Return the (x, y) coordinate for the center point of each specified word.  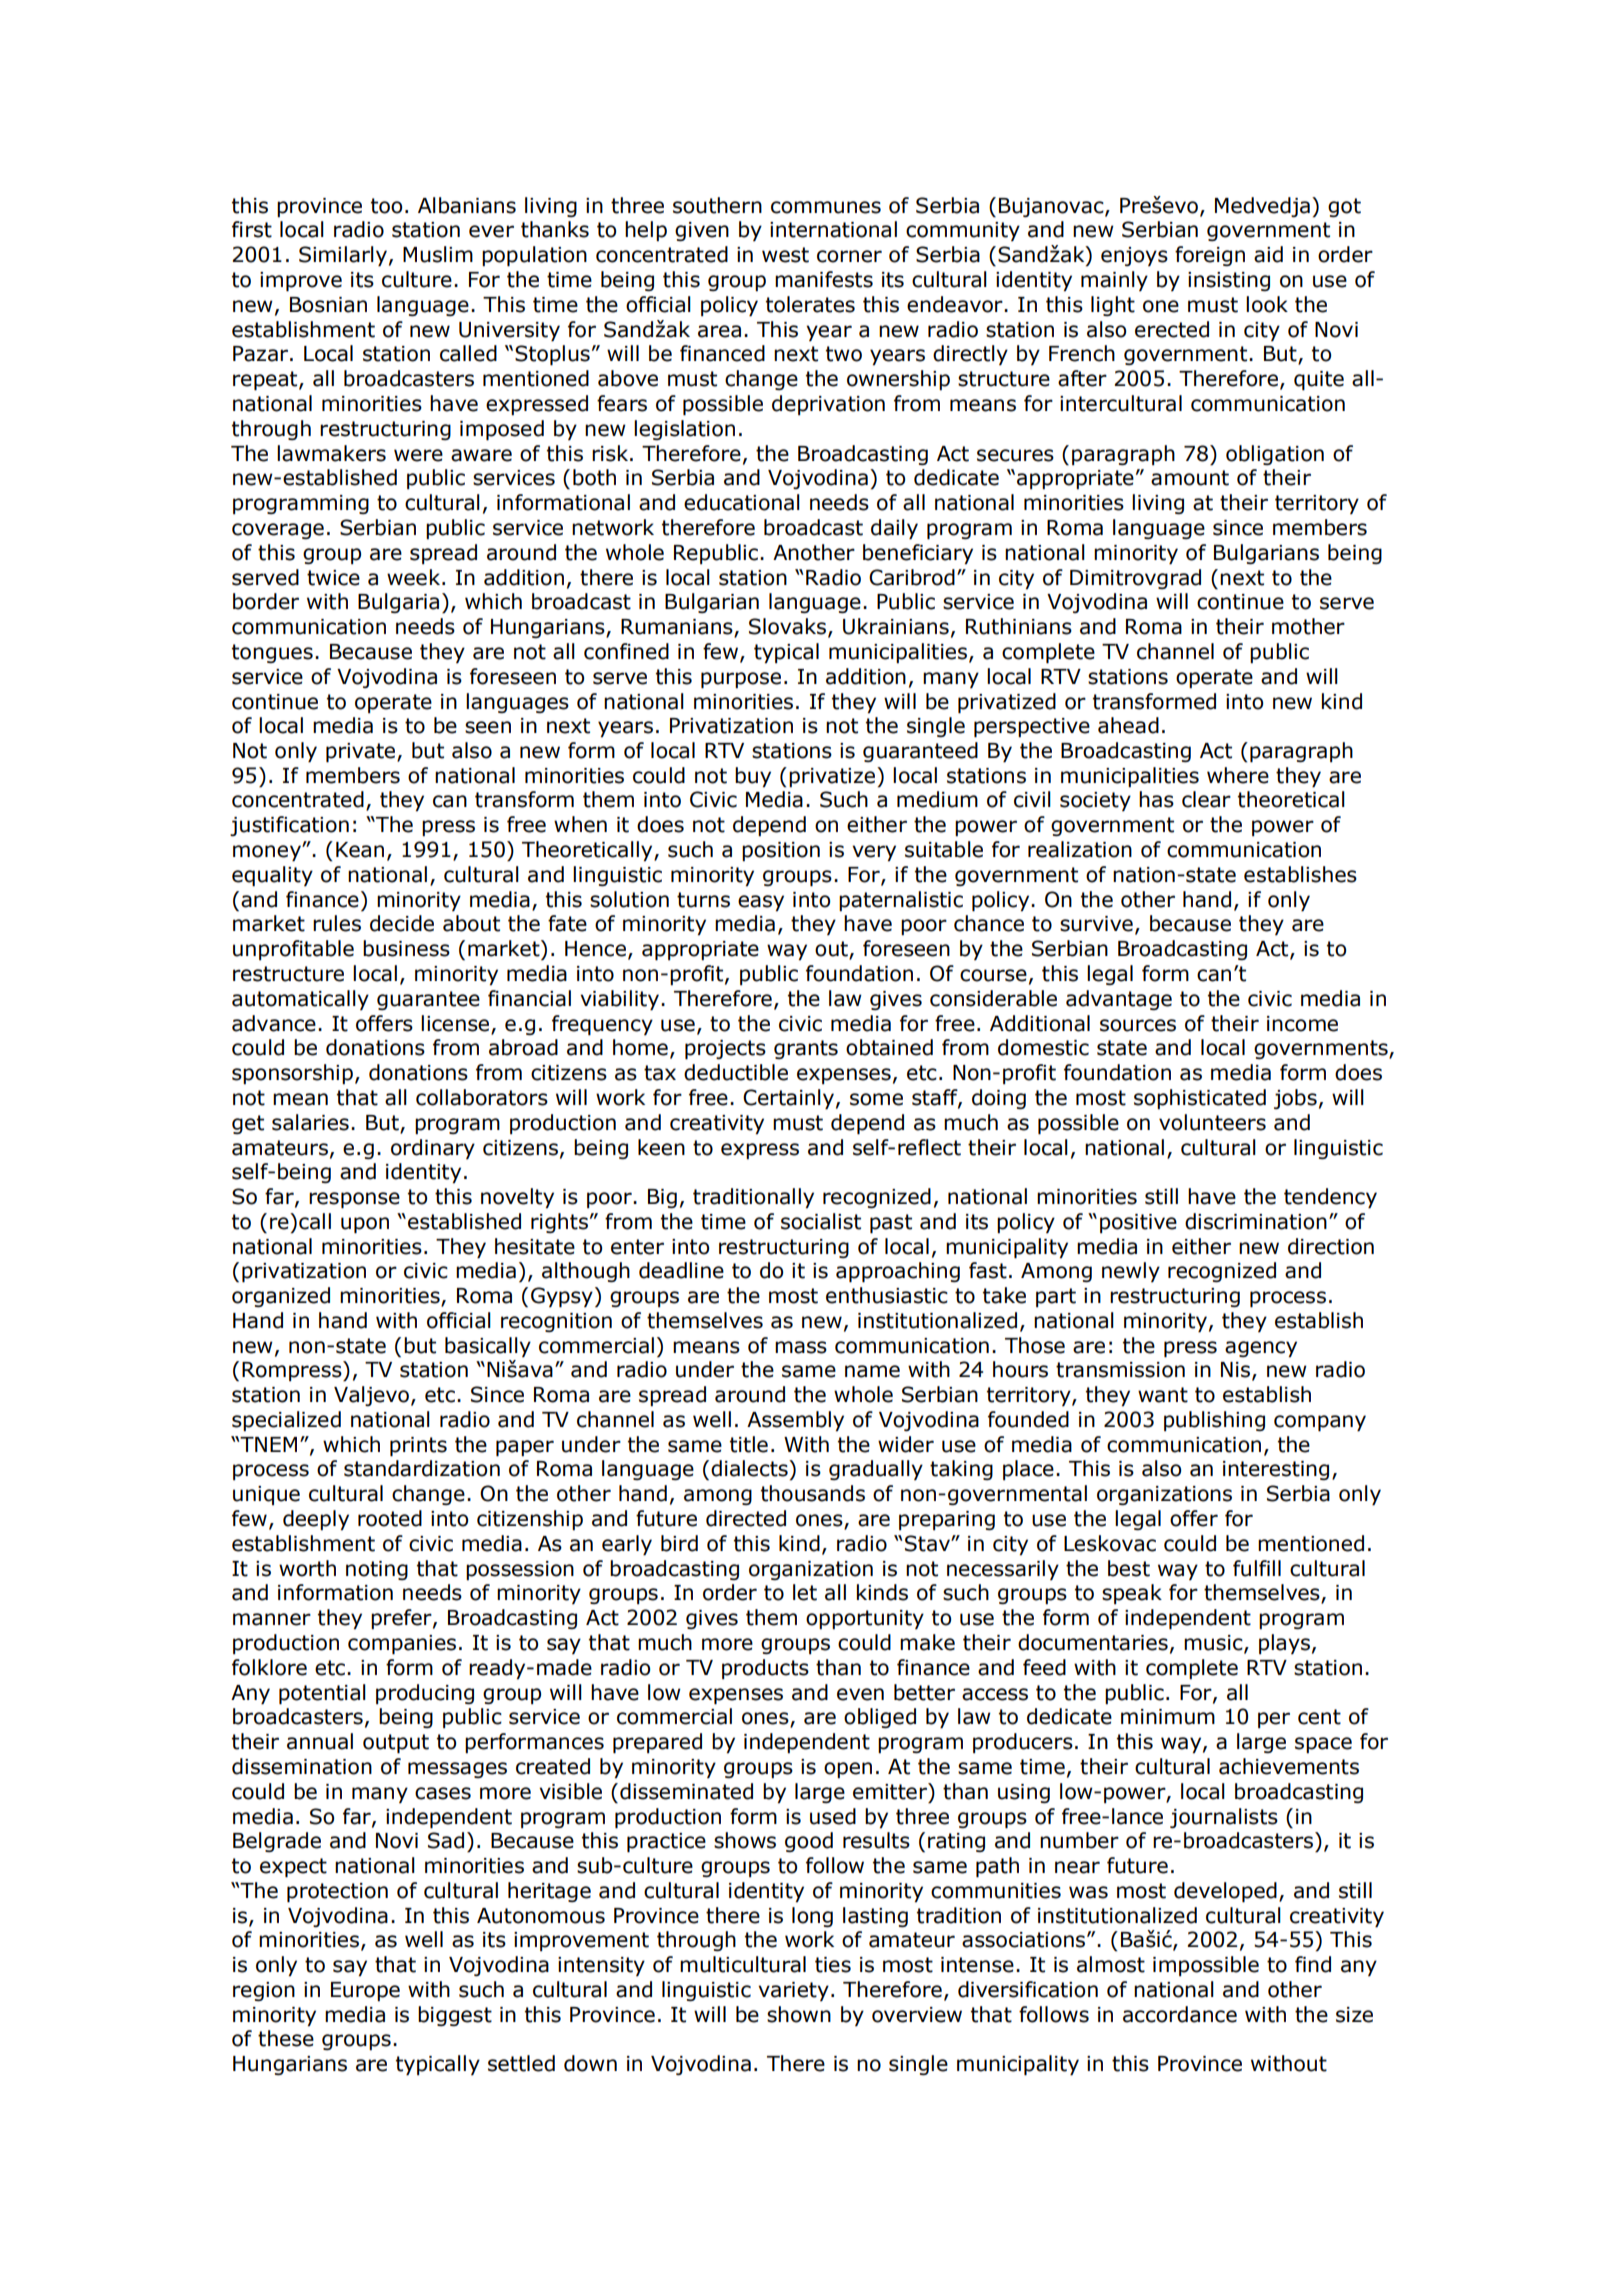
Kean (360, 850)
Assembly (795, 1421)
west (785, 255)
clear (1206, 799)
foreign (1210, 256)
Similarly (343, 256)
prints (418, 1447)
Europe (365, 1991)
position (781, 851)
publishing (1214, 1421)
